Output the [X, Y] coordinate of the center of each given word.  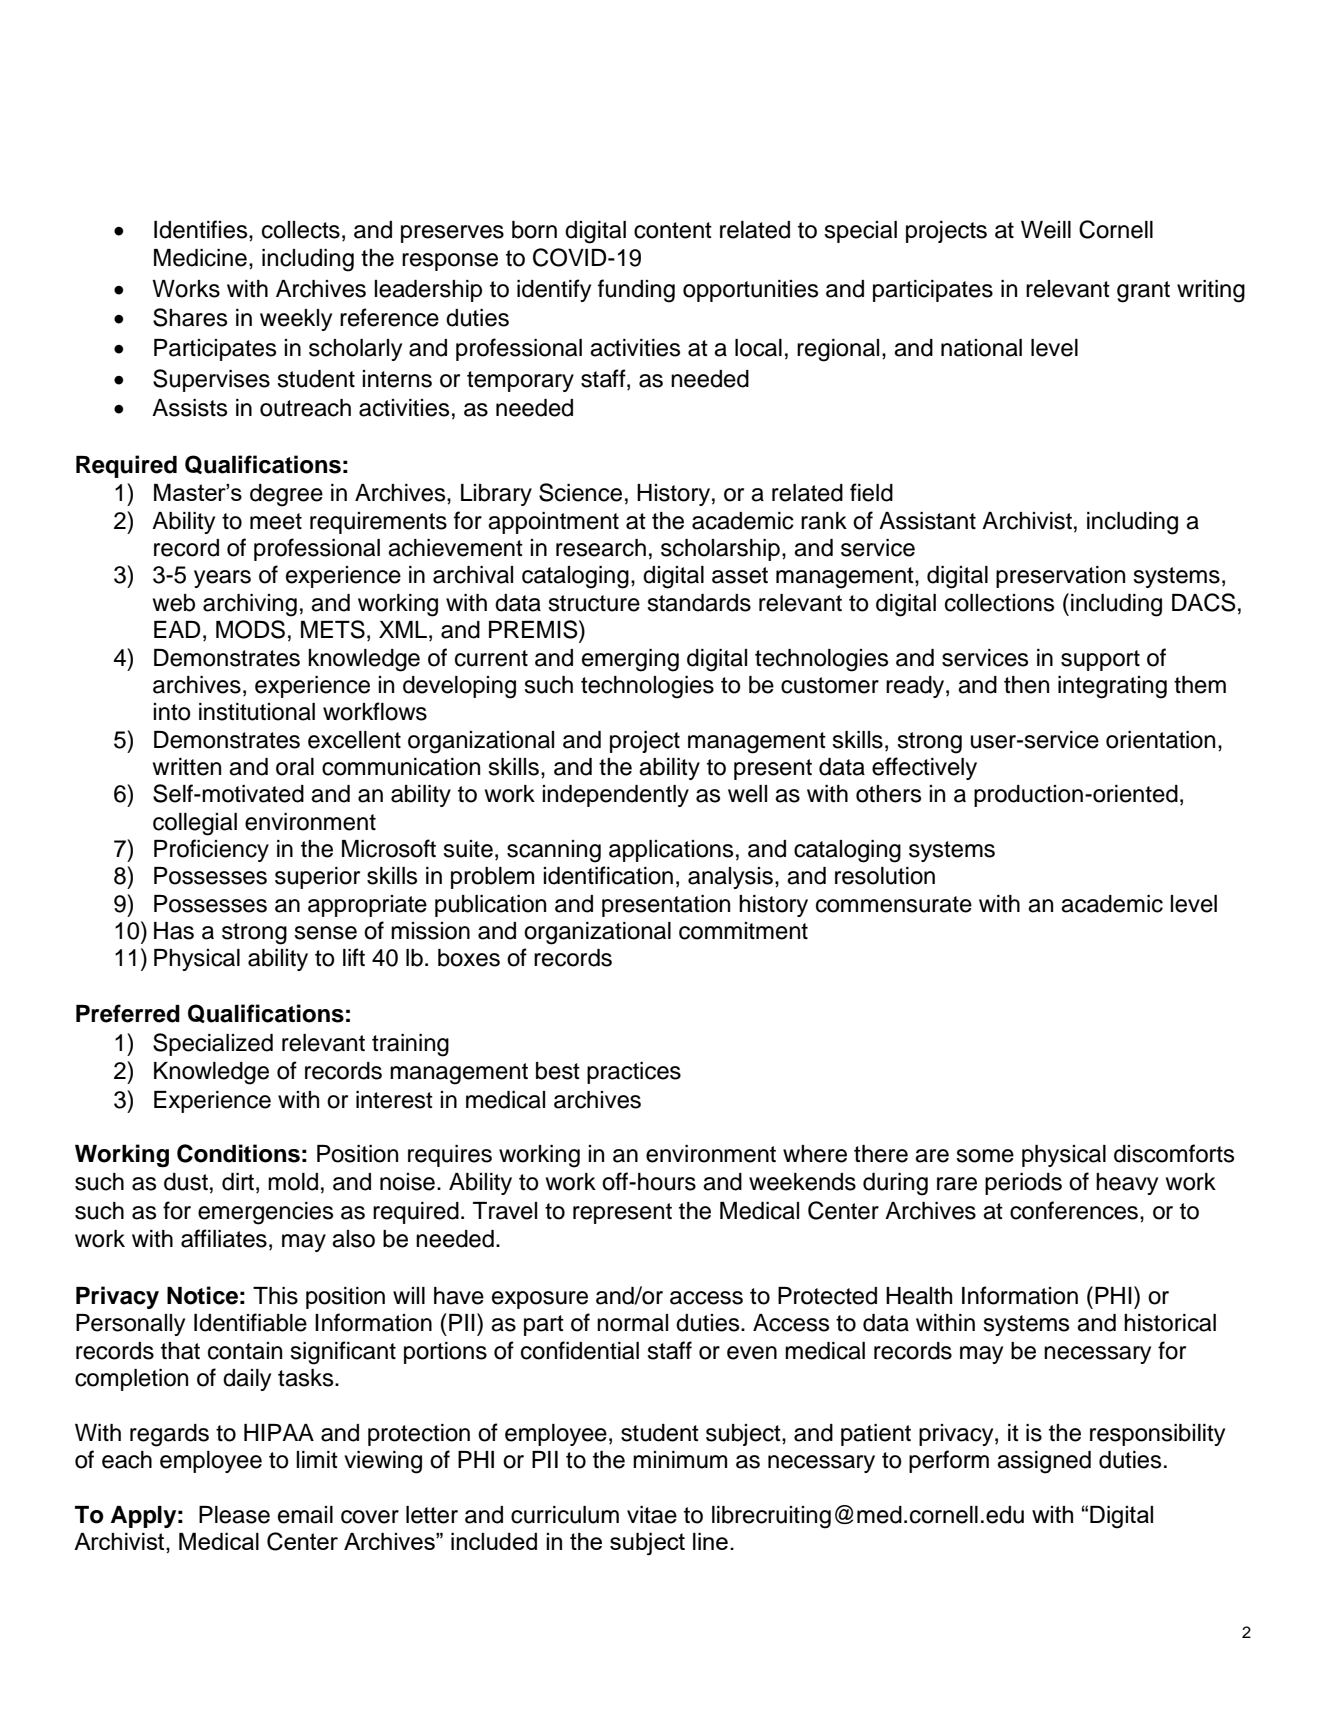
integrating [1112, 687]
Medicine [200, 258]
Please [234, 1515]
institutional [257, 712]
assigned [1044, 1462]
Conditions [238, 1153]
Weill [1046, 230]
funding [636, 291]
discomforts [1174, 1153]
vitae [652, 1515]
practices [634, 1073]
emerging [630, 660]
